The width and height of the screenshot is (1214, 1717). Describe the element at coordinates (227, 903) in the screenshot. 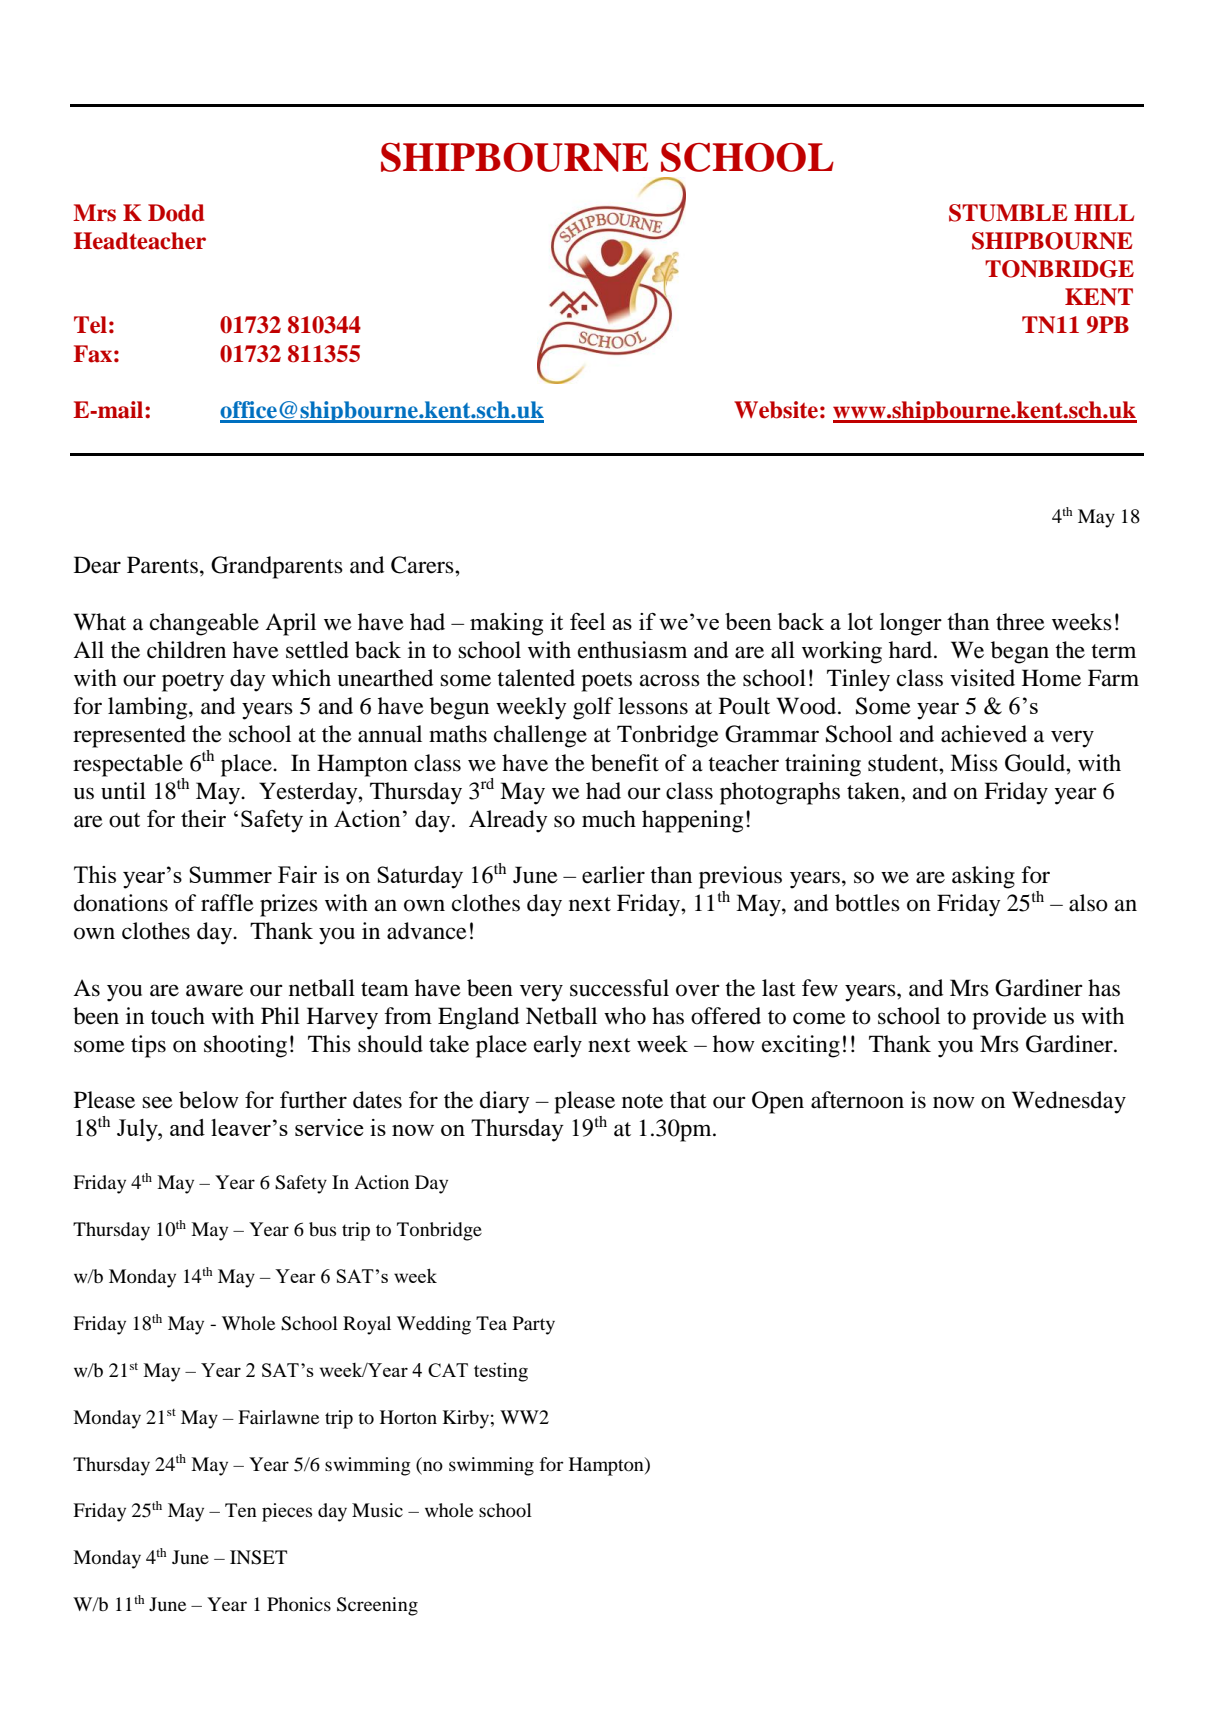

I see `raffle` at that location.
